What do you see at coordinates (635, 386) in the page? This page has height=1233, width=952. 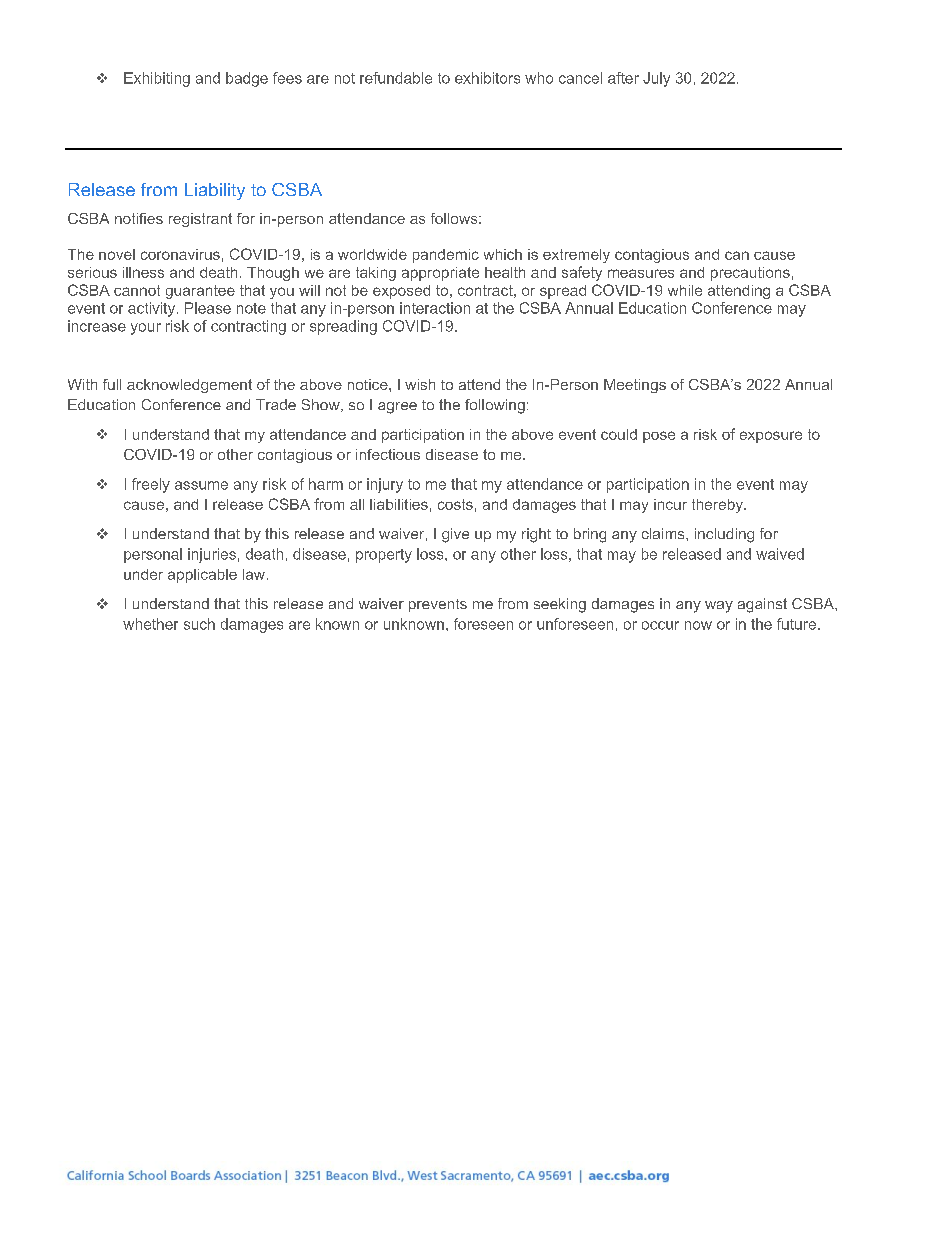 I see `Meetings` at bounding box center [635, 386].
